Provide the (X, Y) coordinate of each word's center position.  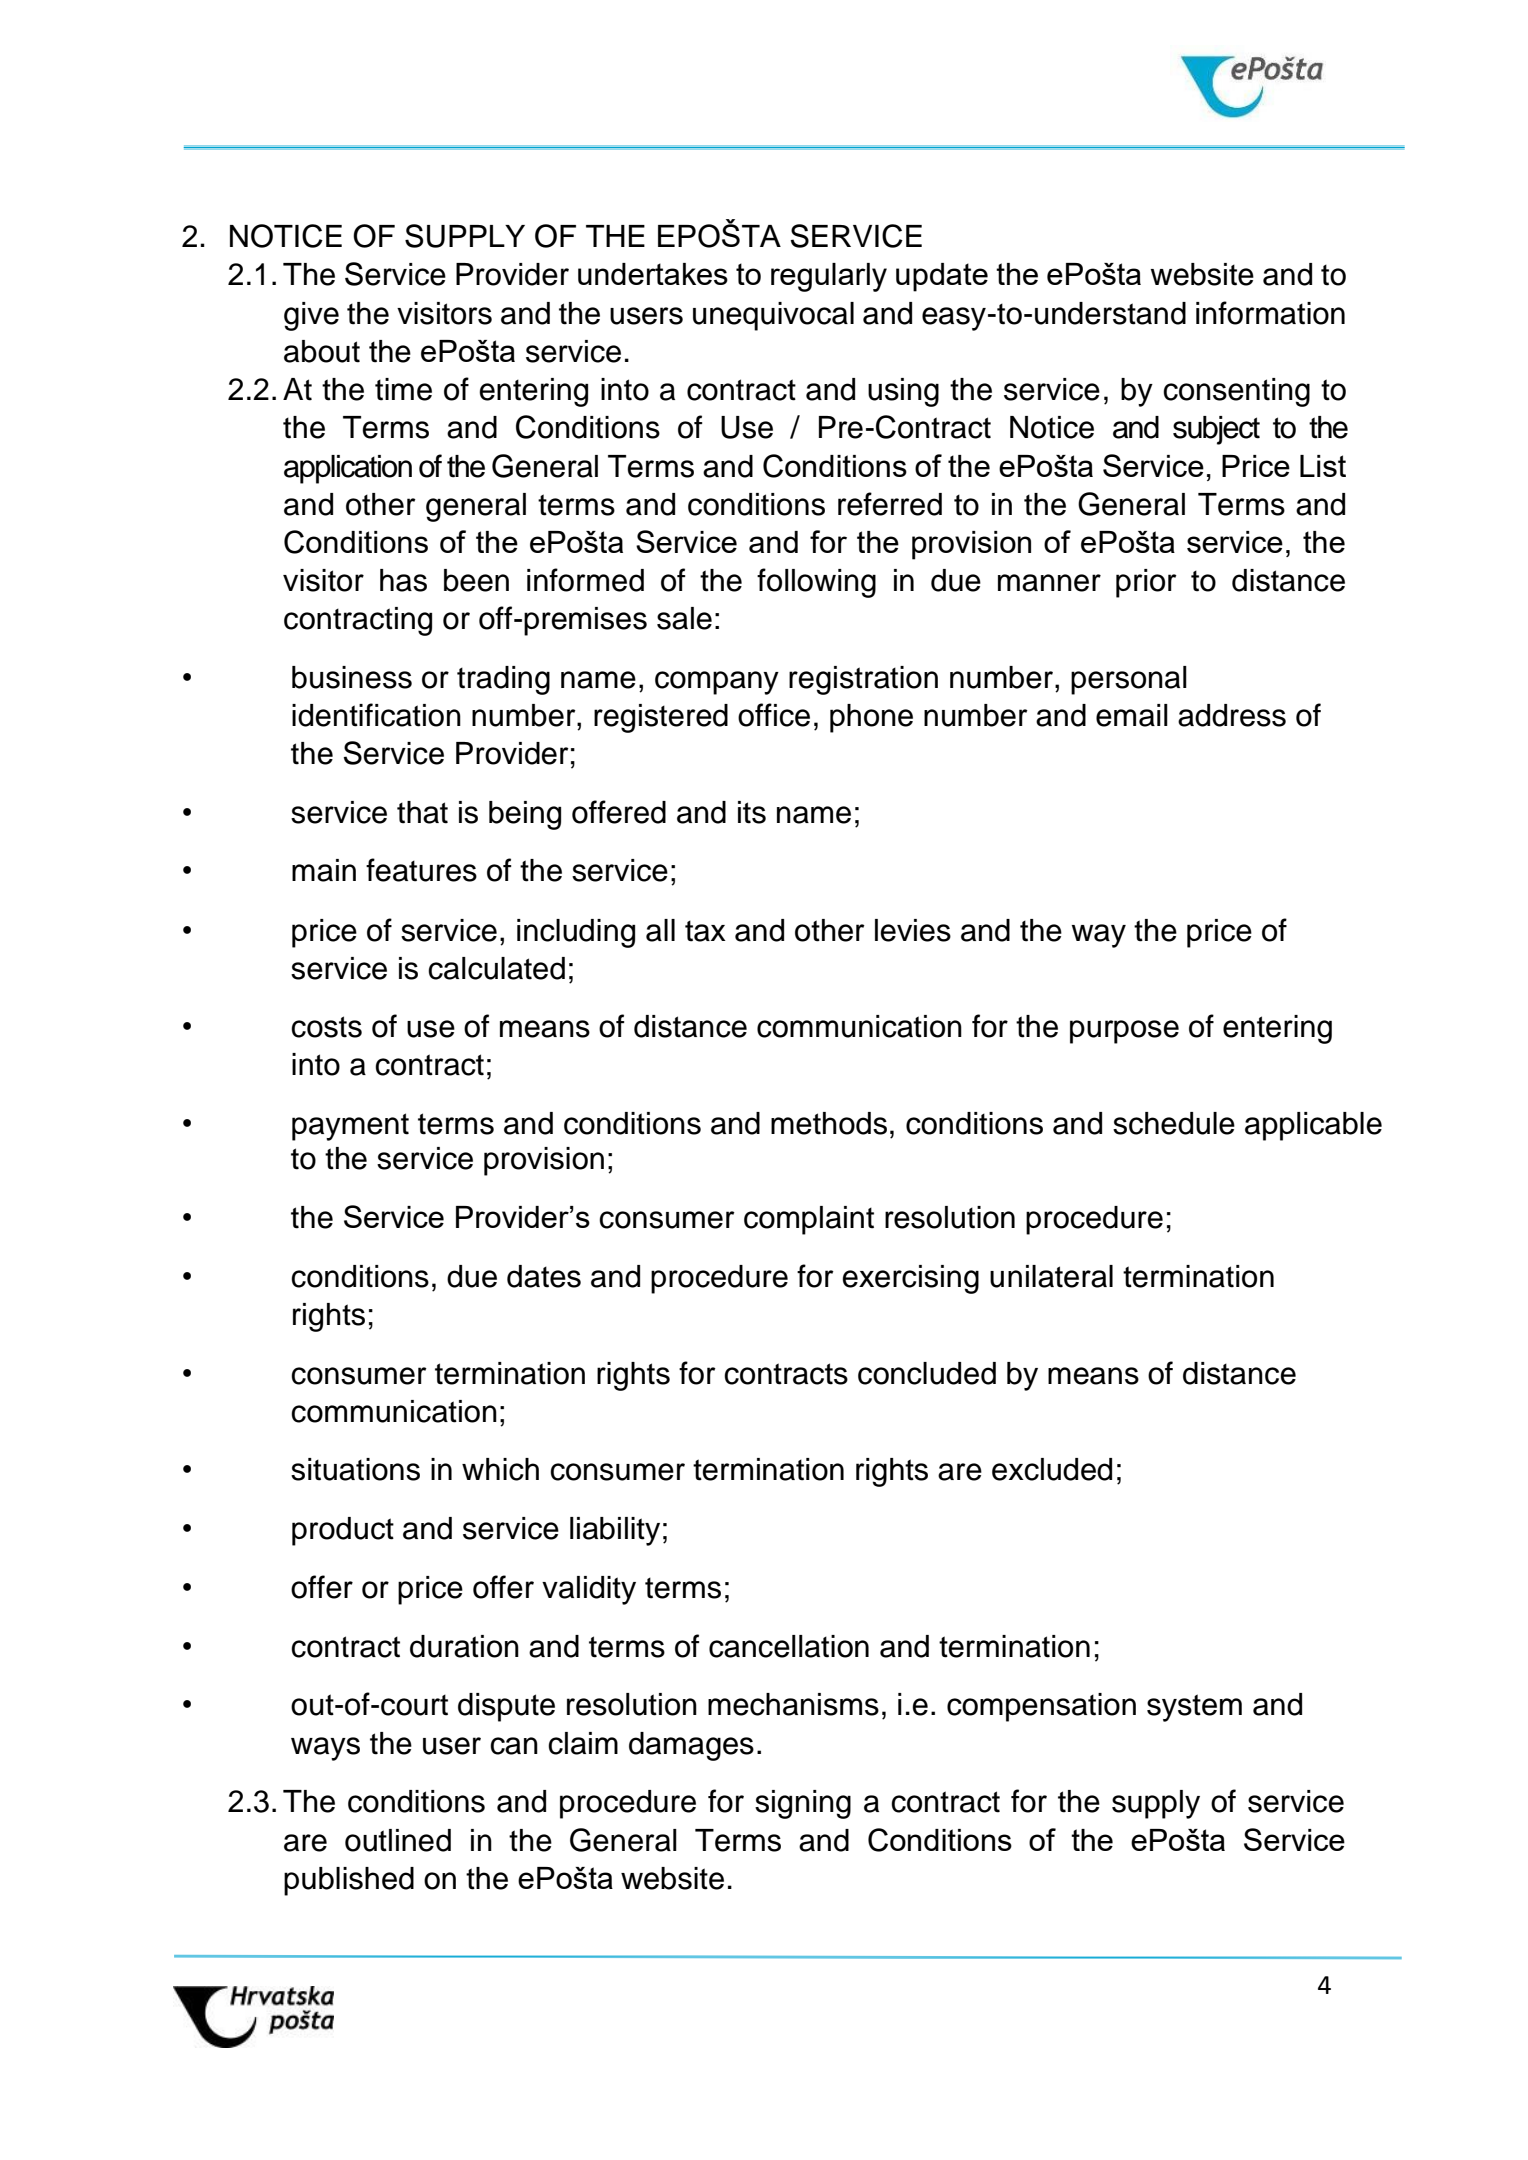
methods (829, 1123)
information (1270, 313)
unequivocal (773, 316)
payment (350, 1127)
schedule (1174, 1123)
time (403, 389)
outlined (398, 1840)
